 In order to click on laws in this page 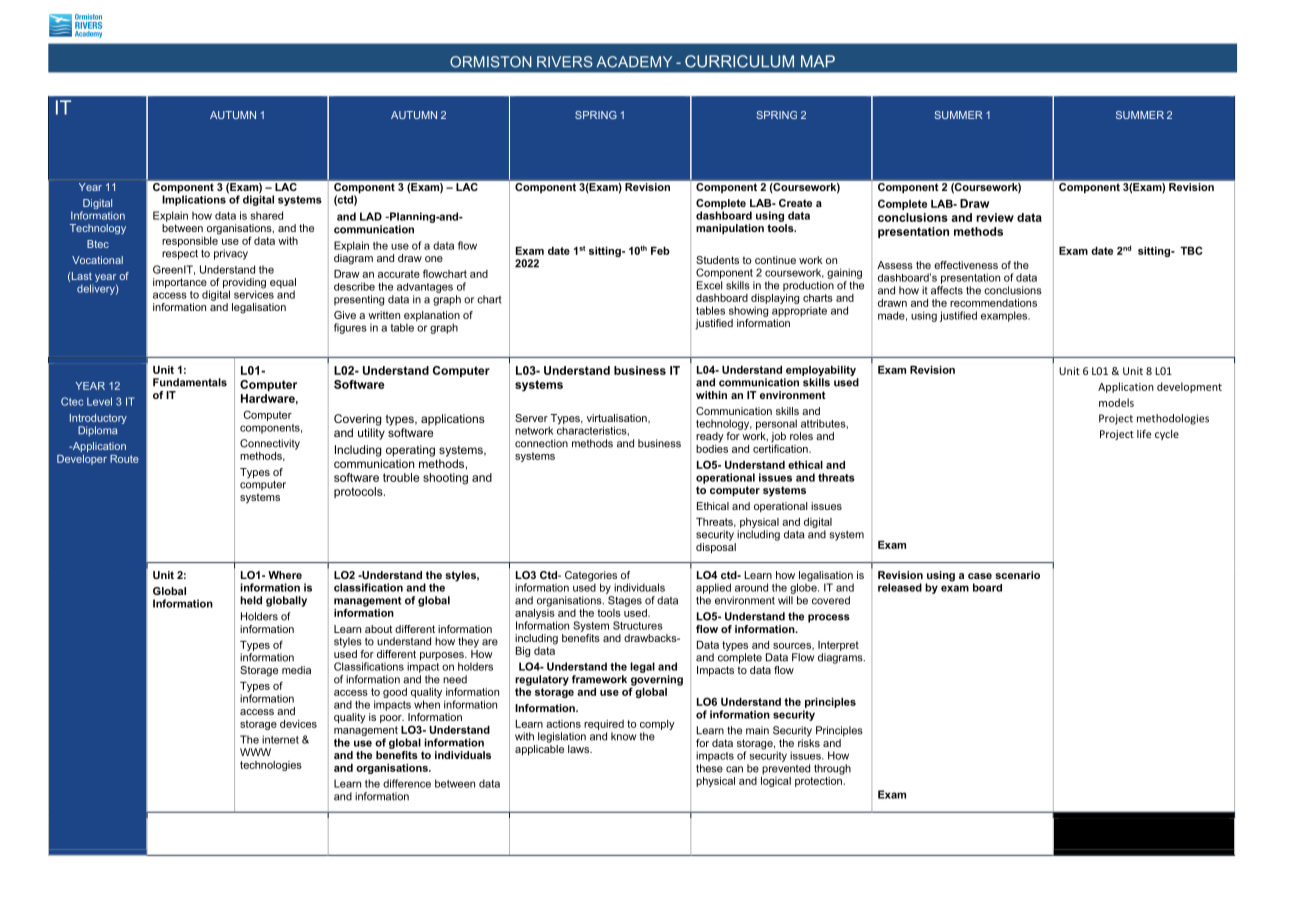, I will do `click(580, 749)`.
